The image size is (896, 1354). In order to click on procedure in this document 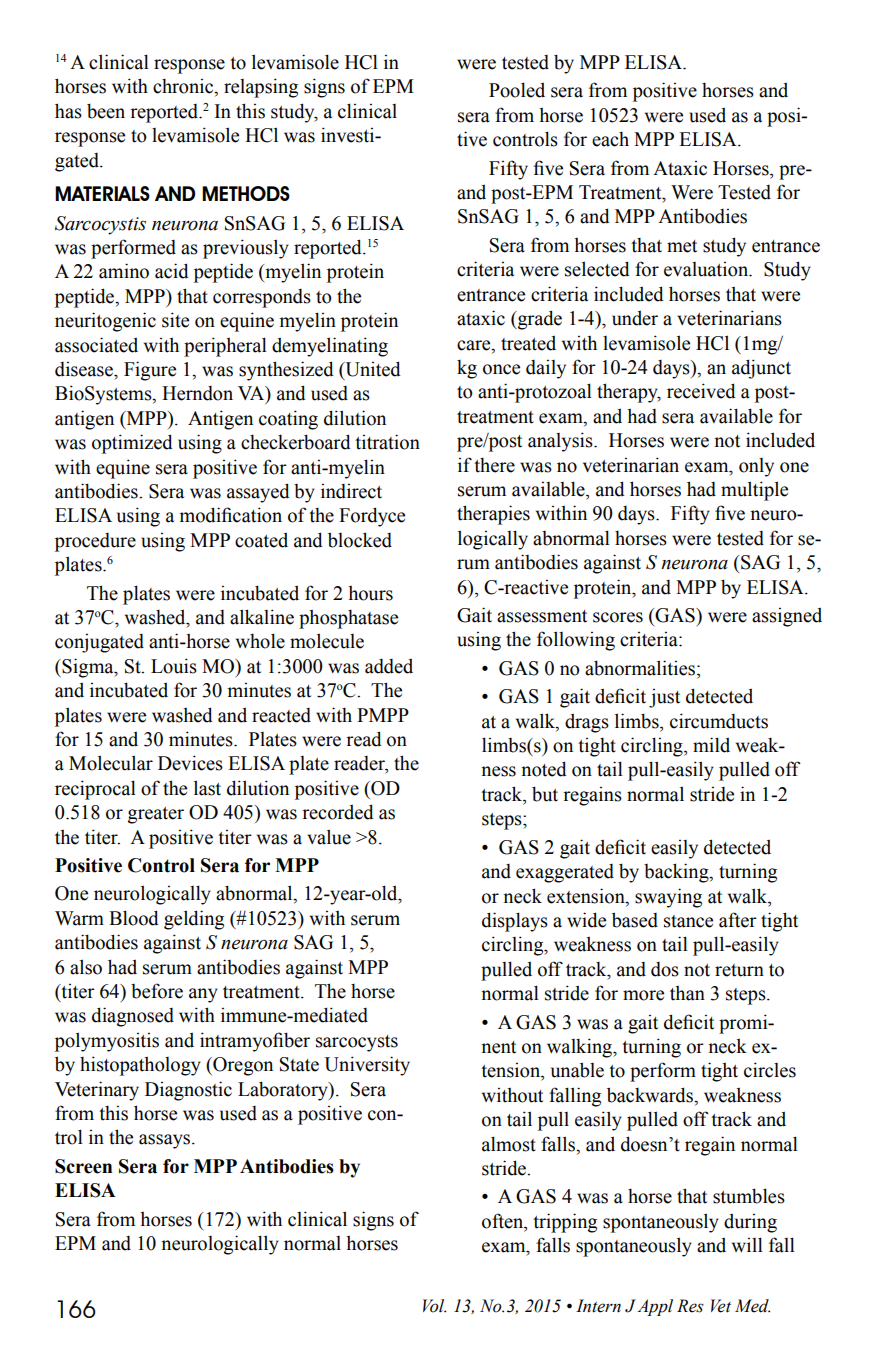, I will do `click(95, 542)`.
